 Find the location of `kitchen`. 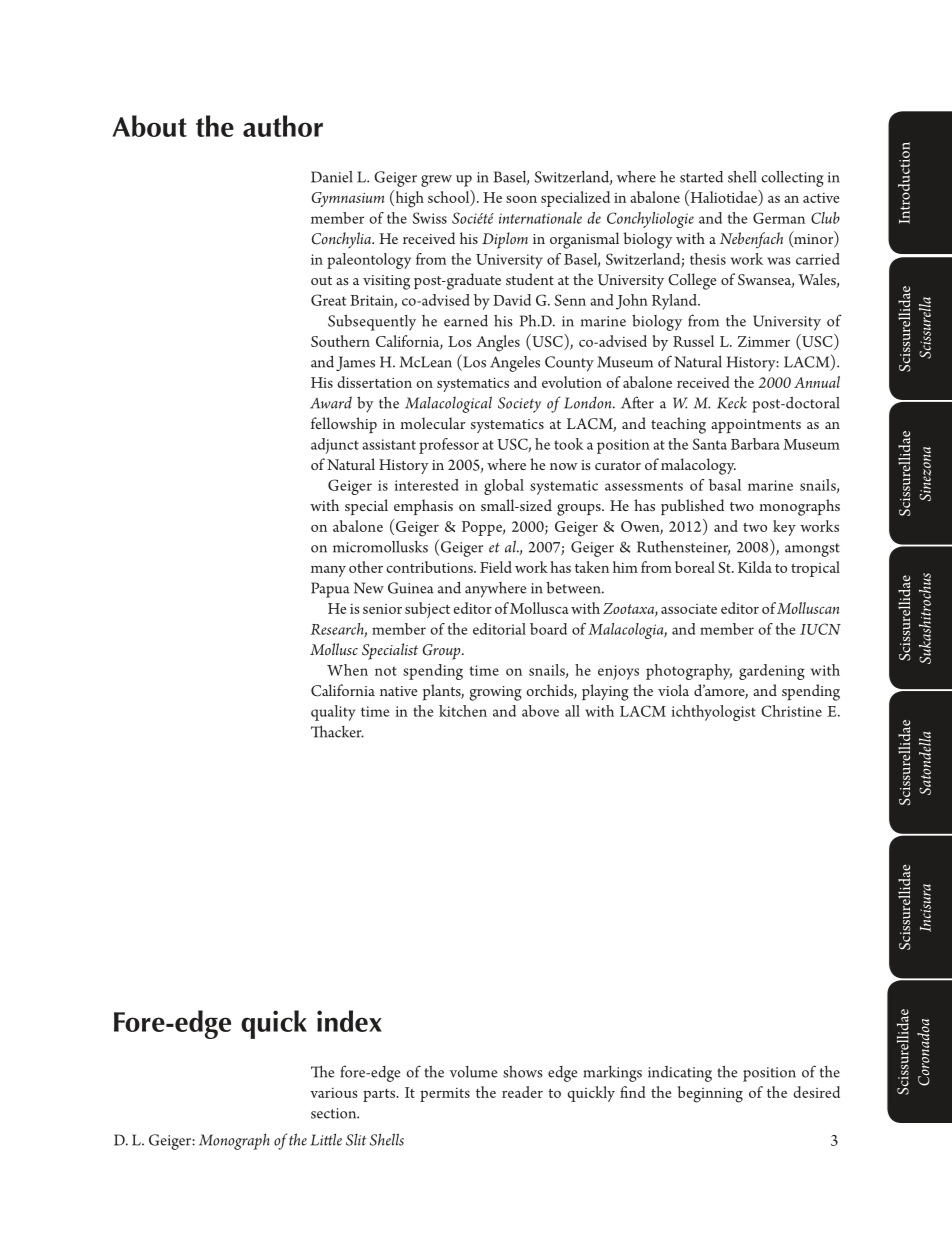

kitchen is located at coordinates (463, 711).
